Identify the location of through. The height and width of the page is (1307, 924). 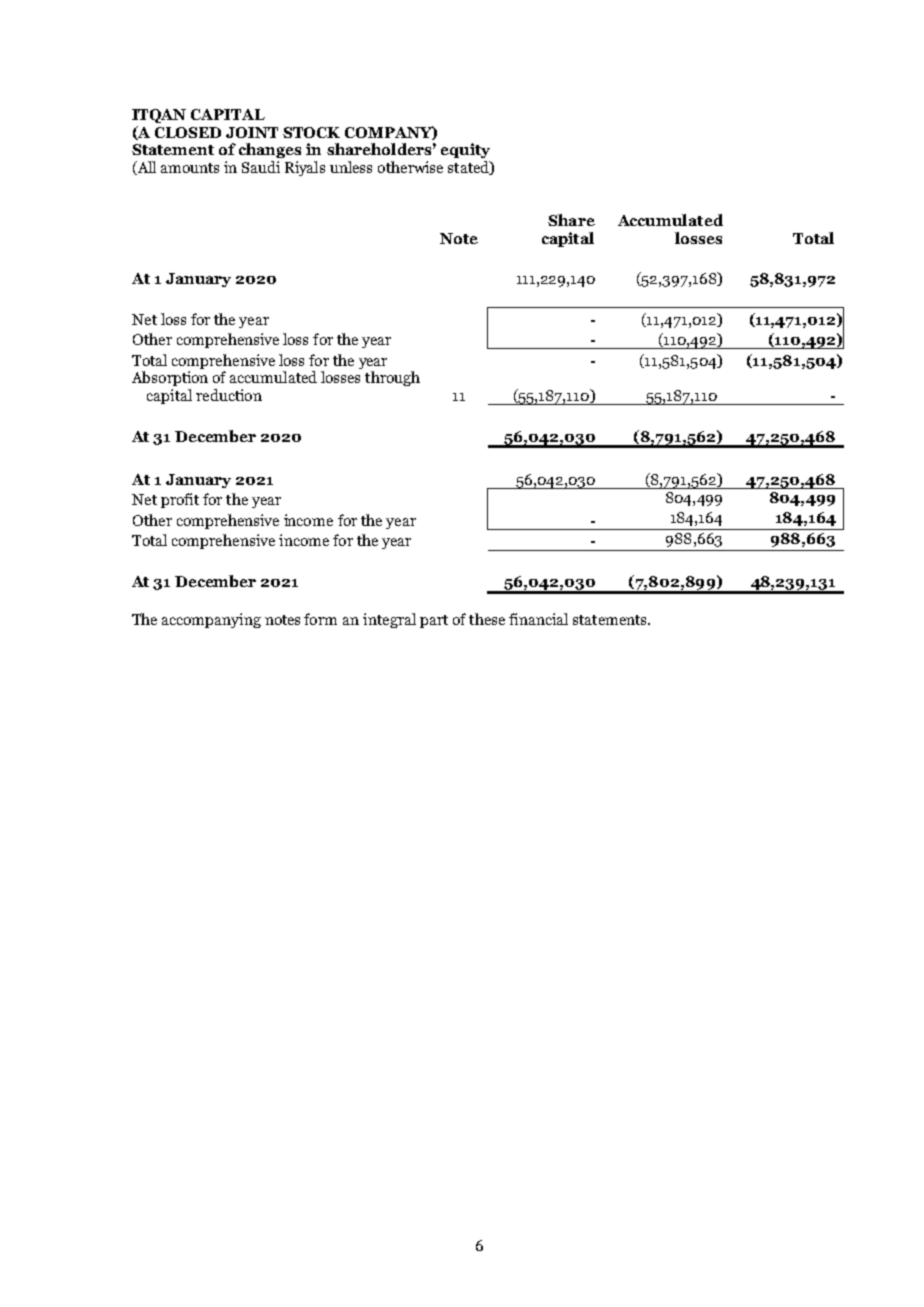
(392, 378).
